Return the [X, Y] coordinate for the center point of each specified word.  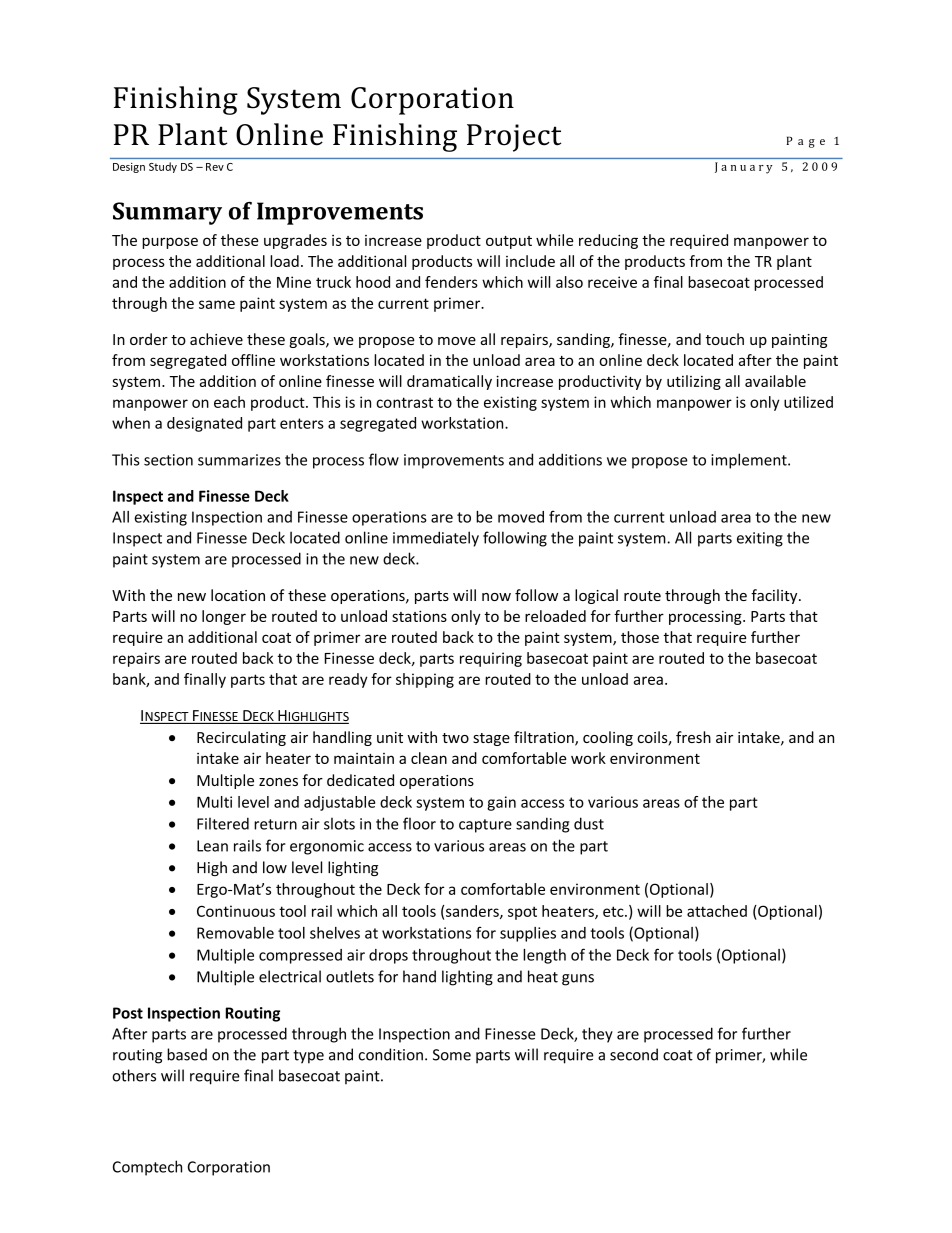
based [187, 1054]
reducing [608, 241]
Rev [215, 167]
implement [750, 461]
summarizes [239, 460]
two [455, 738]
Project [514, 138]
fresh [693, 737]
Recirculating [241, 738]
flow [384, 459]
